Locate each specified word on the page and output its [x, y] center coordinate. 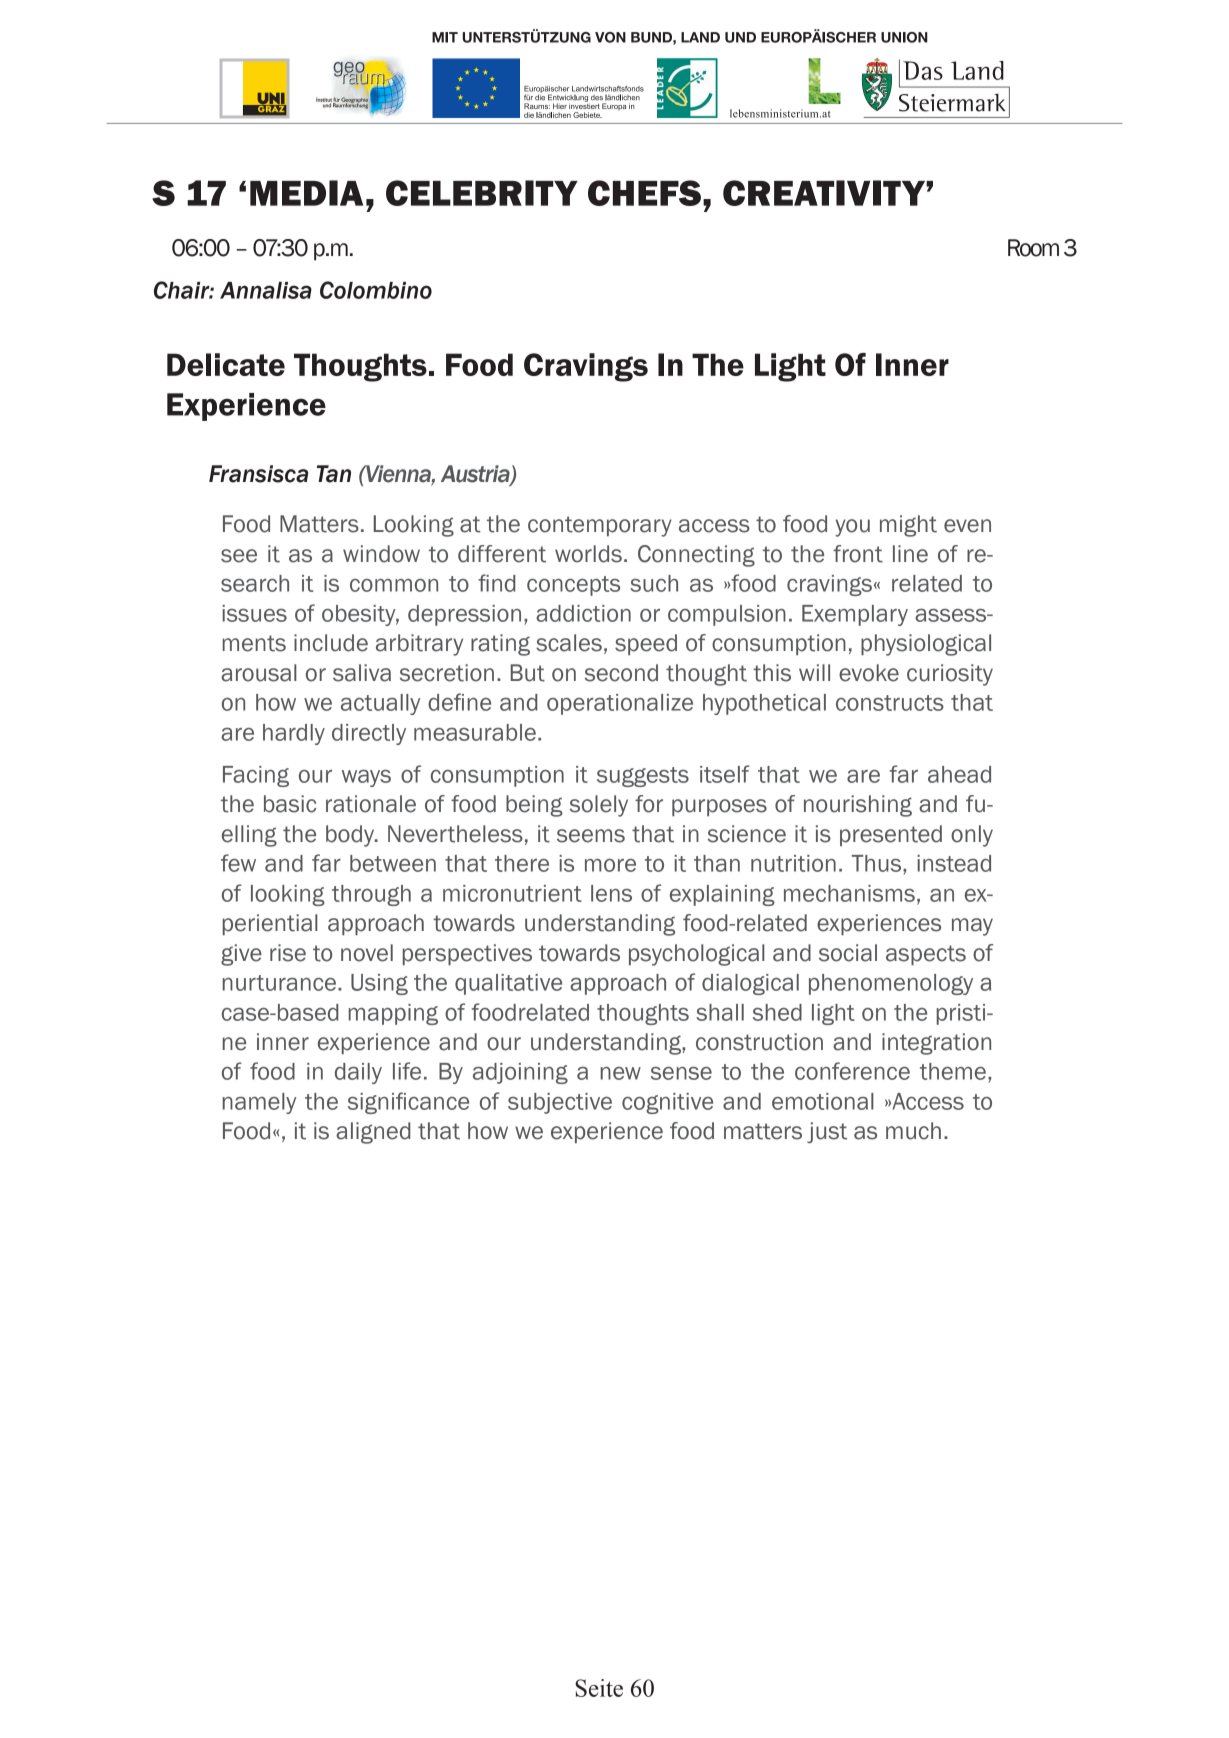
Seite [599, 1688]
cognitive [667, 1103]
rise [288, 953]
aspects [926, 955]
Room [1033, 248]
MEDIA [306, 193]
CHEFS [644, 193]
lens [611, 893]
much [913, 1131]
